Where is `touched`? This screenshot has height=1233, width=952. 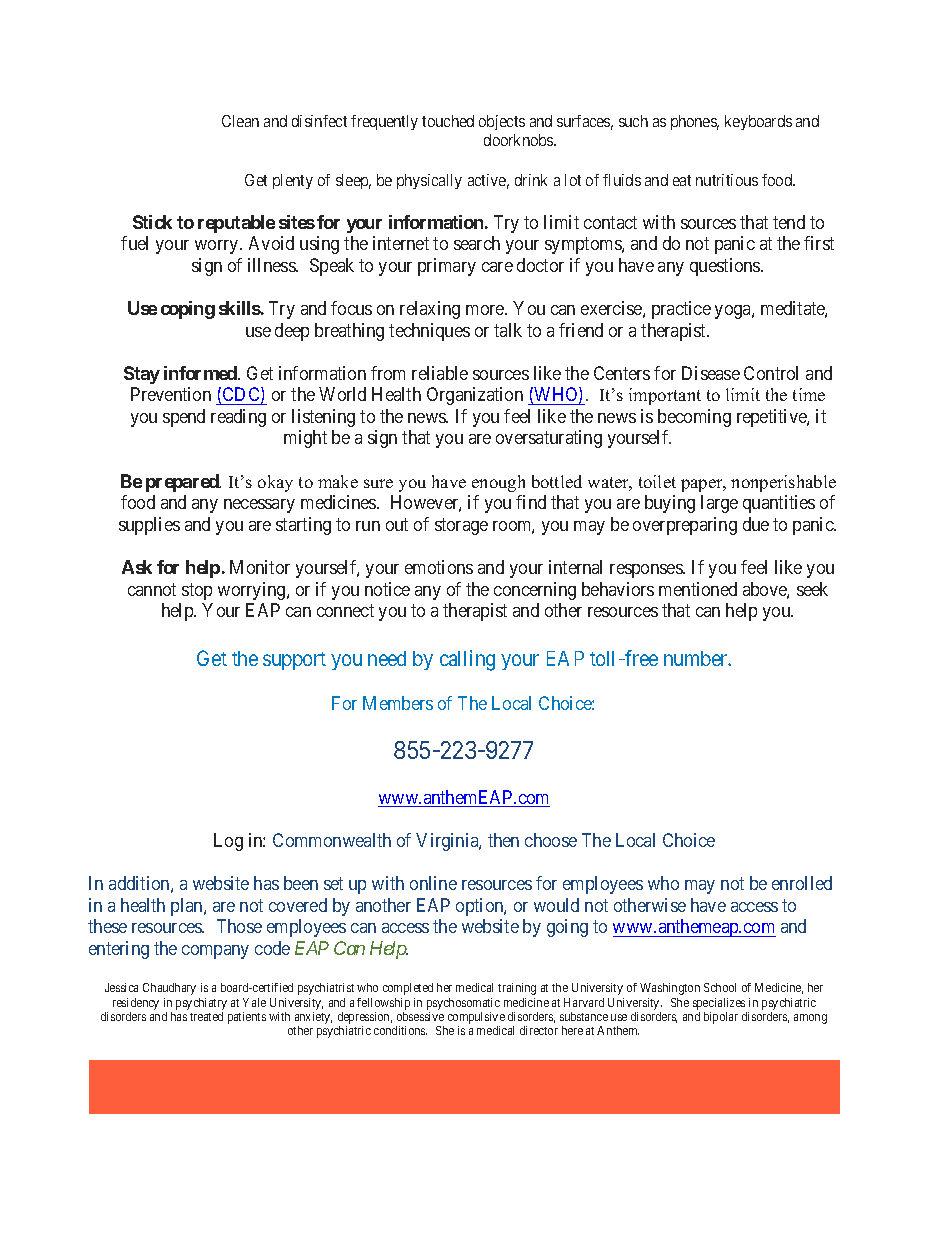
touched is located at coordinates (448, 121).
